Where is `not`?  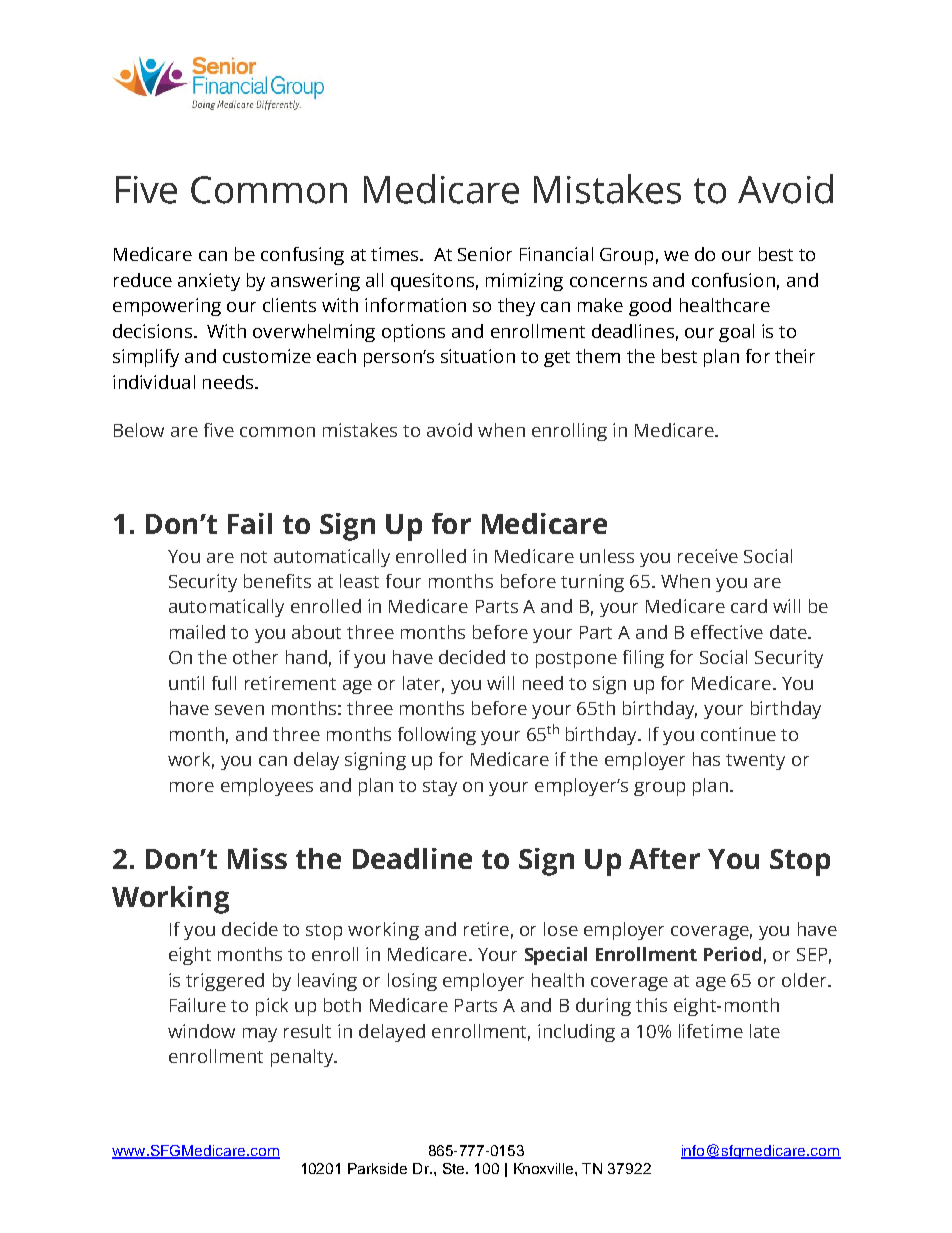
not is located at coordinates (254, 557).
